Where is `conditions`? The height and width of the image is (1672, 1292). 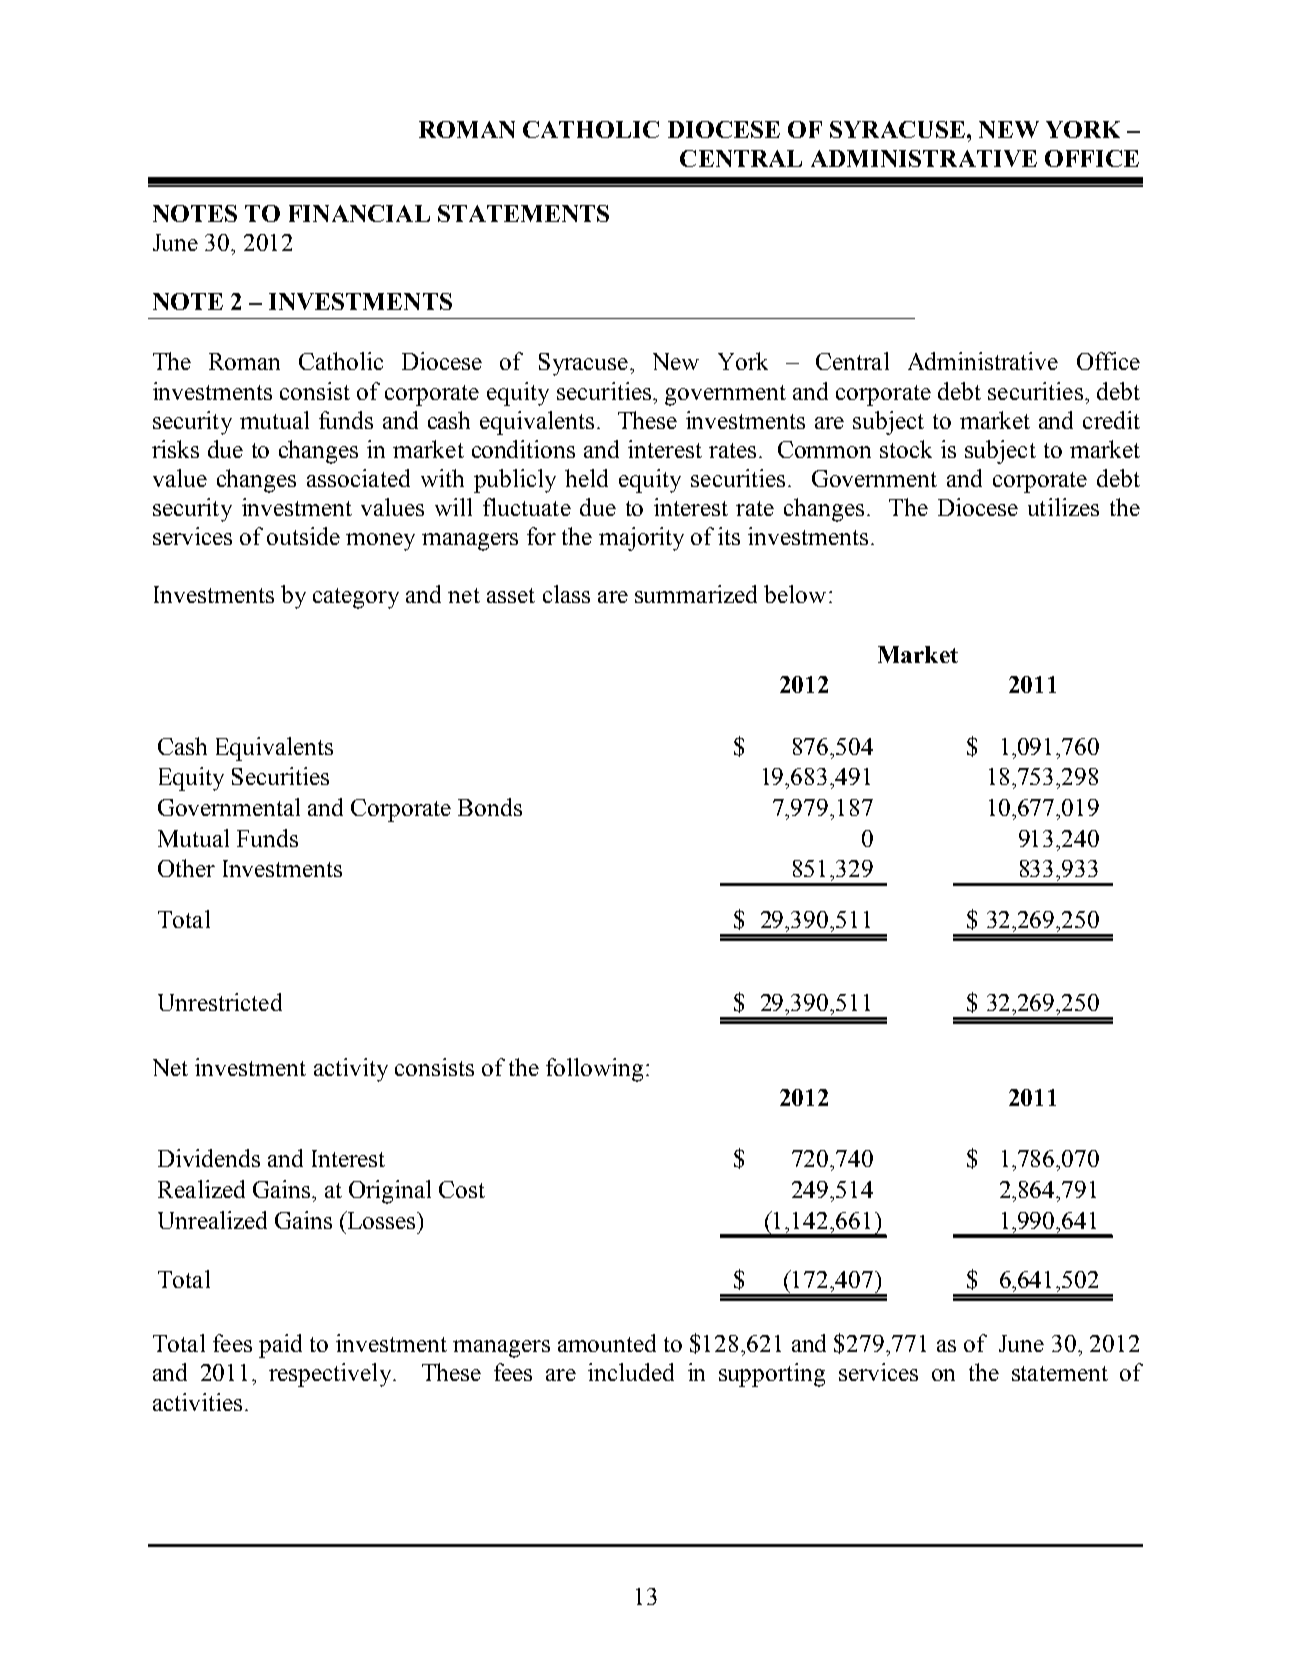
conditions is located at coordinates (523, 449).
